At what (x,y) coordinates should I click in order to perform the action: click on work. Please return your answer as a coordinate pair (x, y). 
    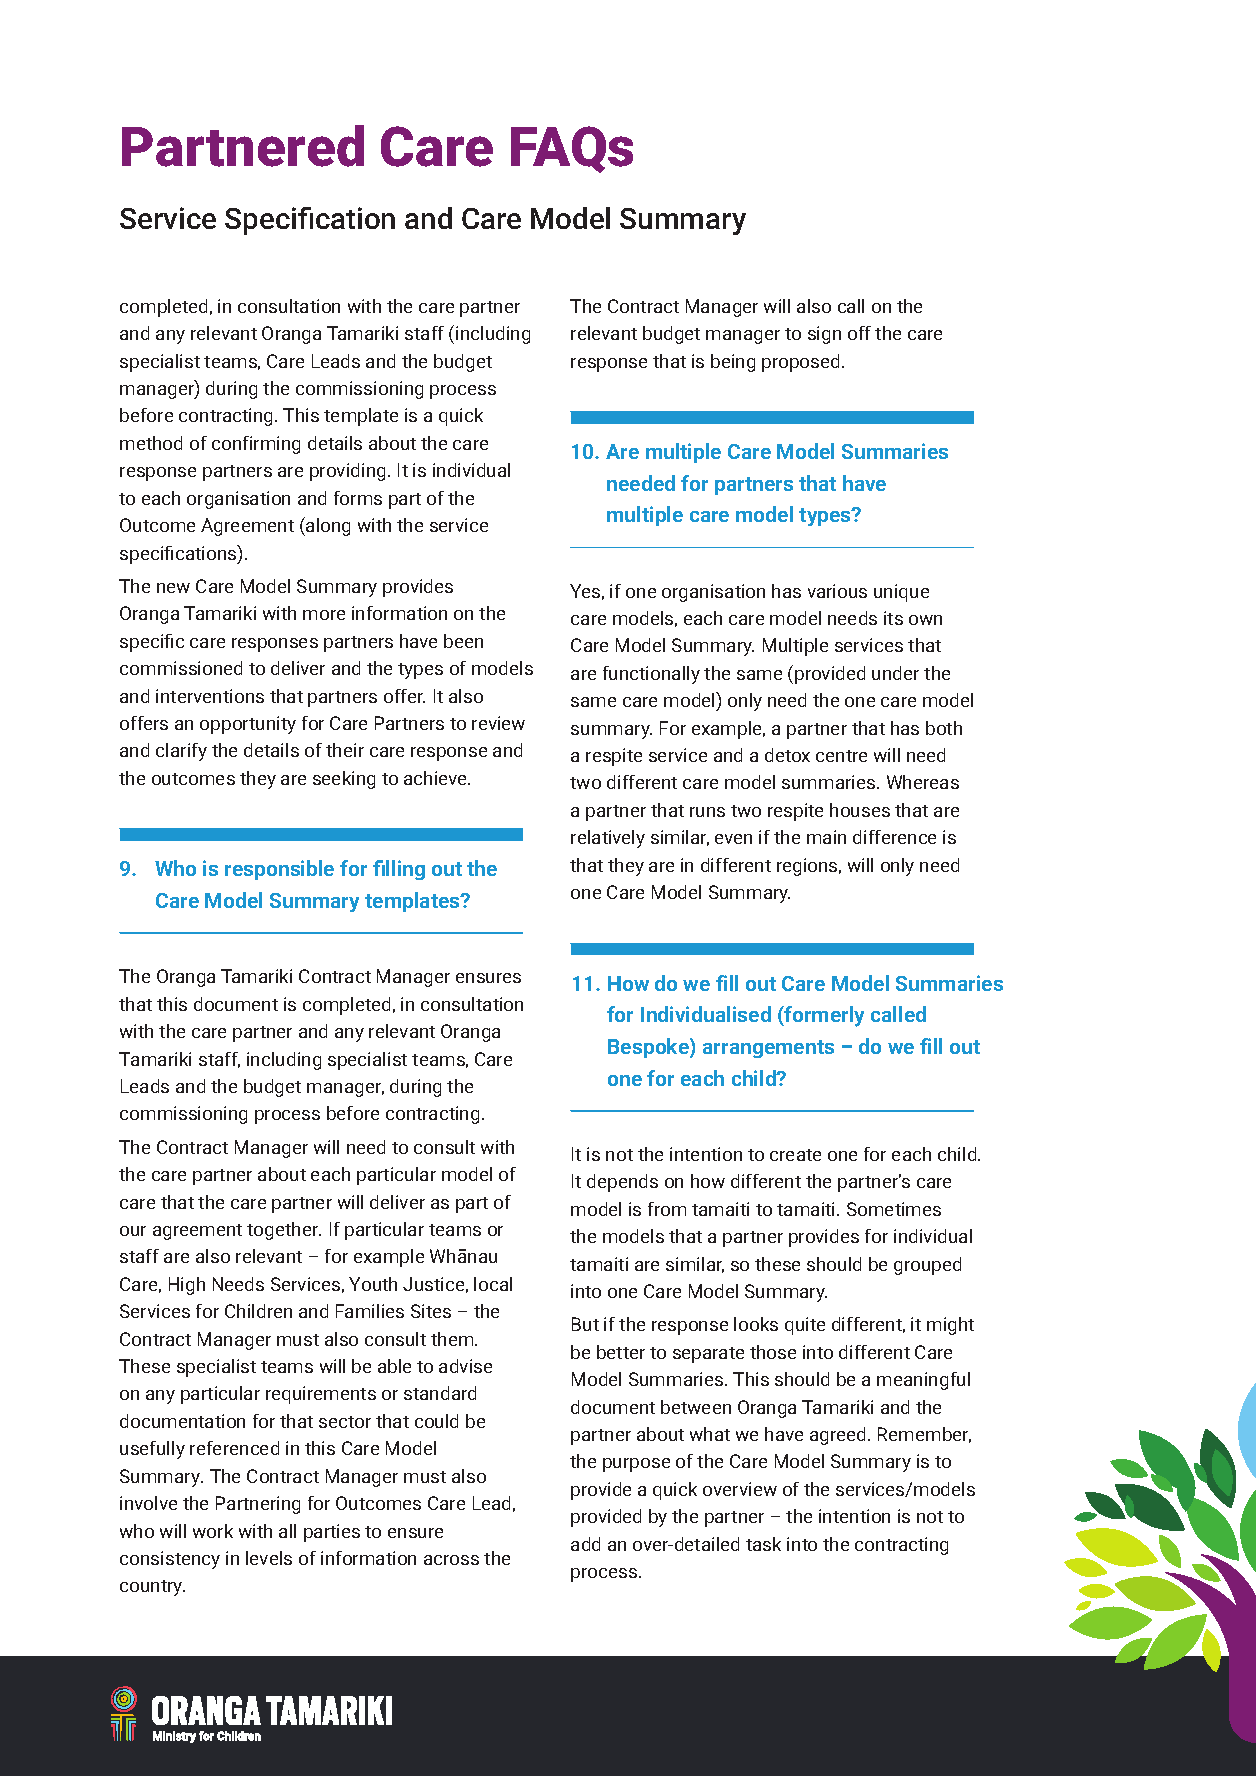
    Looking at the image, I should click on (213, 1531).
